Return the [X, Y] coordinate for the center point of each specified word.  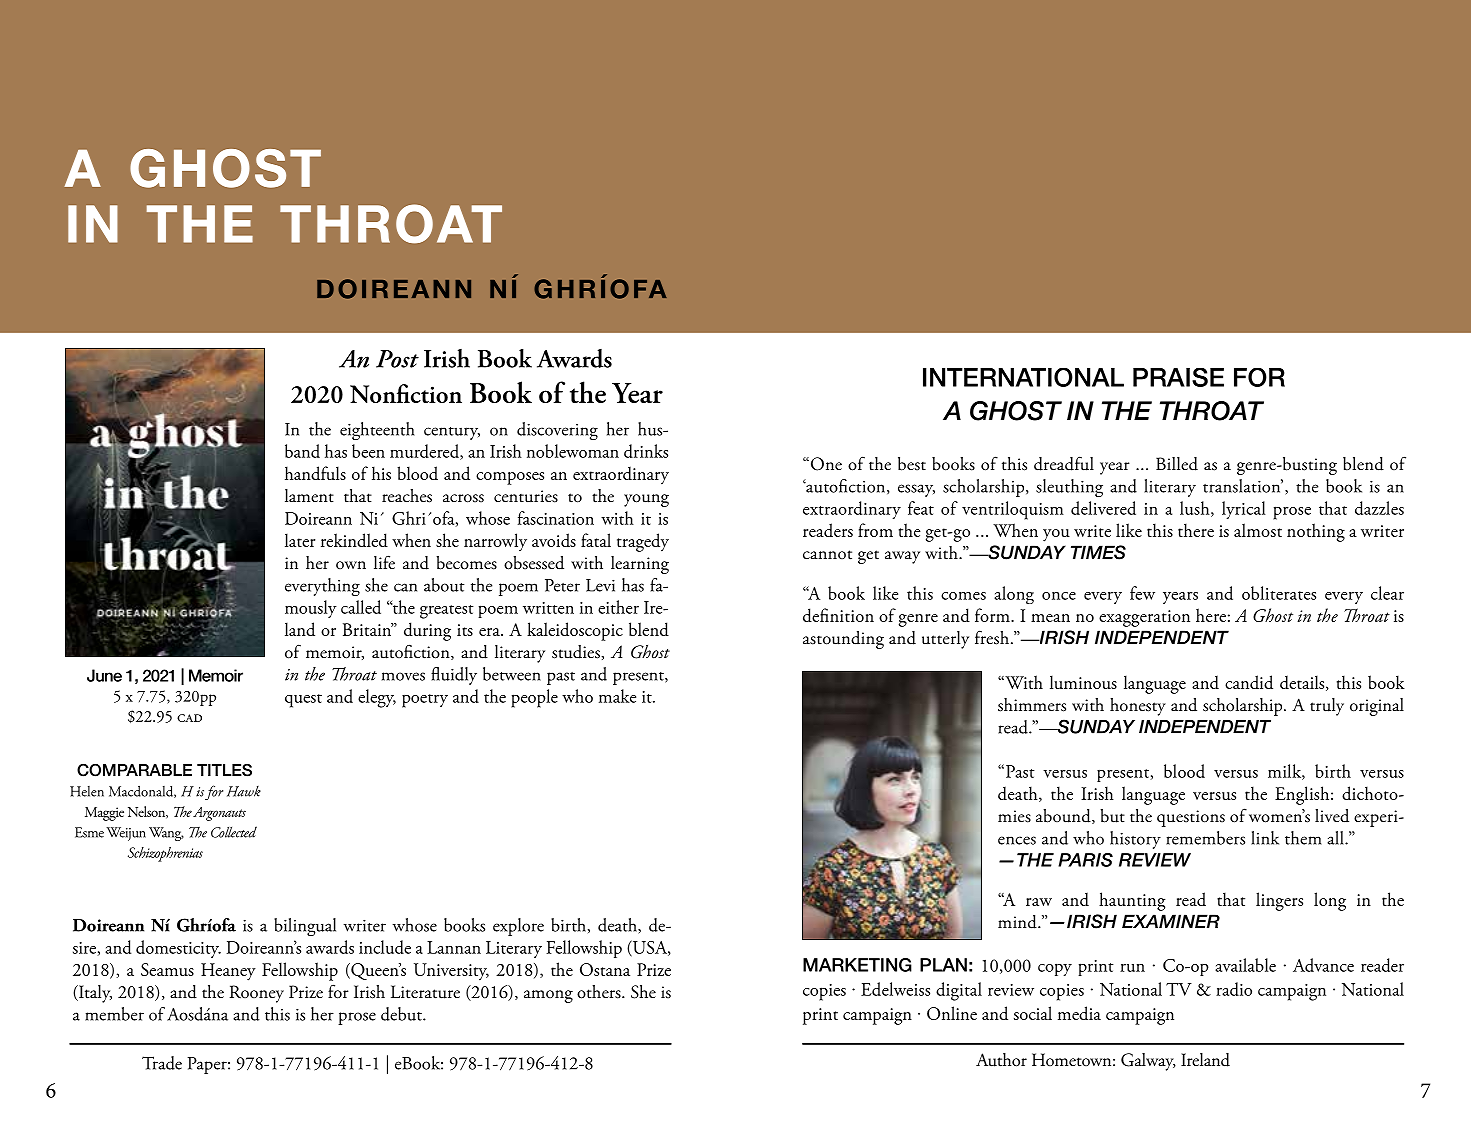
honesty [1138, 707]
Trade [162, 1063]
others [600, 992]
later [300, 540]
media [1079, 1013]
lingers [1279, 901]
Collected [234, 832]
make [617, 696]
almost [1258, 530]
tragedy [643, 542]
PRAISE [1178, 377]
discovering [557, 431]
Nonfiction [406, 393]
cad [189, 718]
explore [518, 927]
